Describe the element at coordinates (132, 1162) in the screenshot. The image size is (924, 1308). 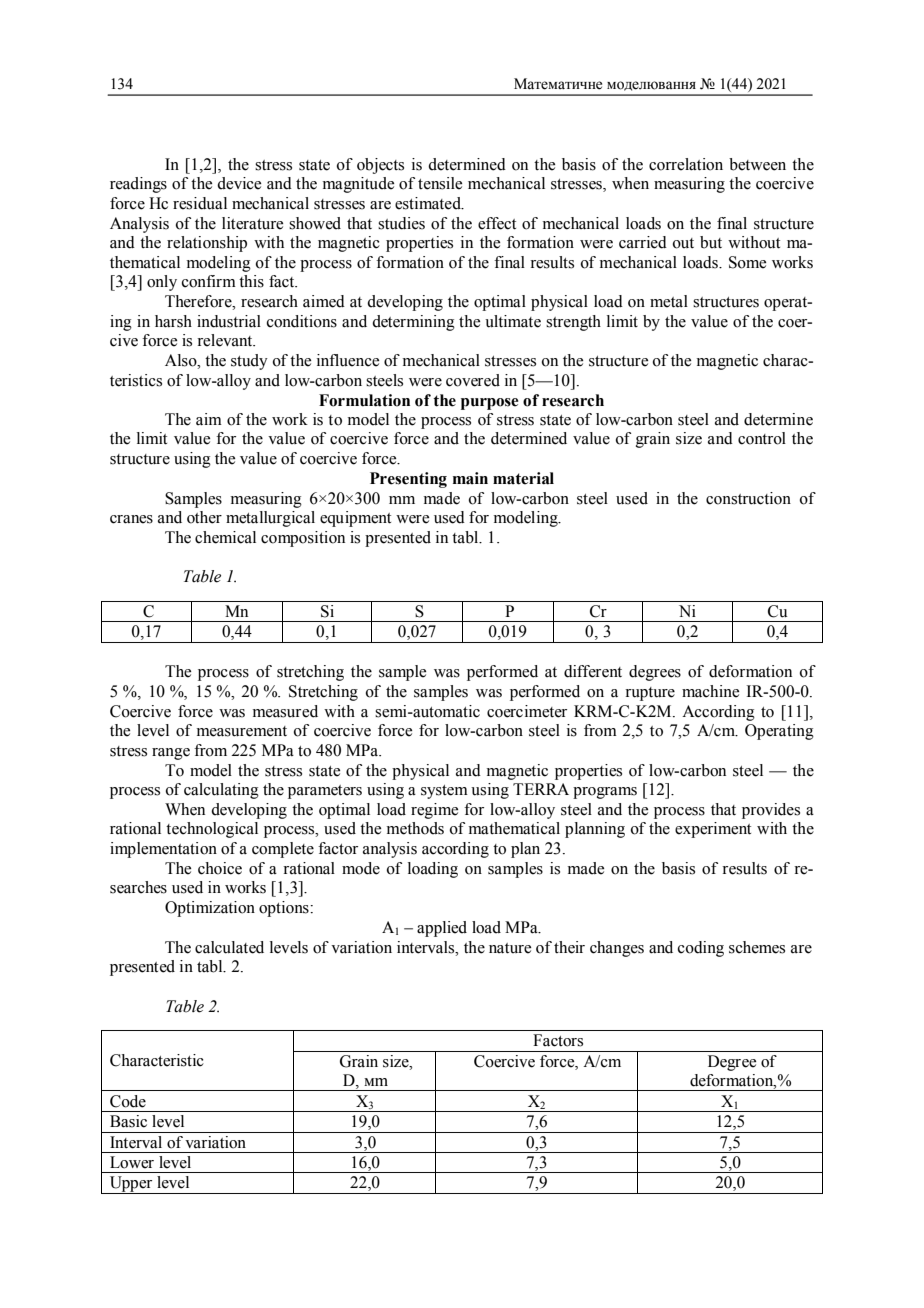
I see `Lower` at that location.
